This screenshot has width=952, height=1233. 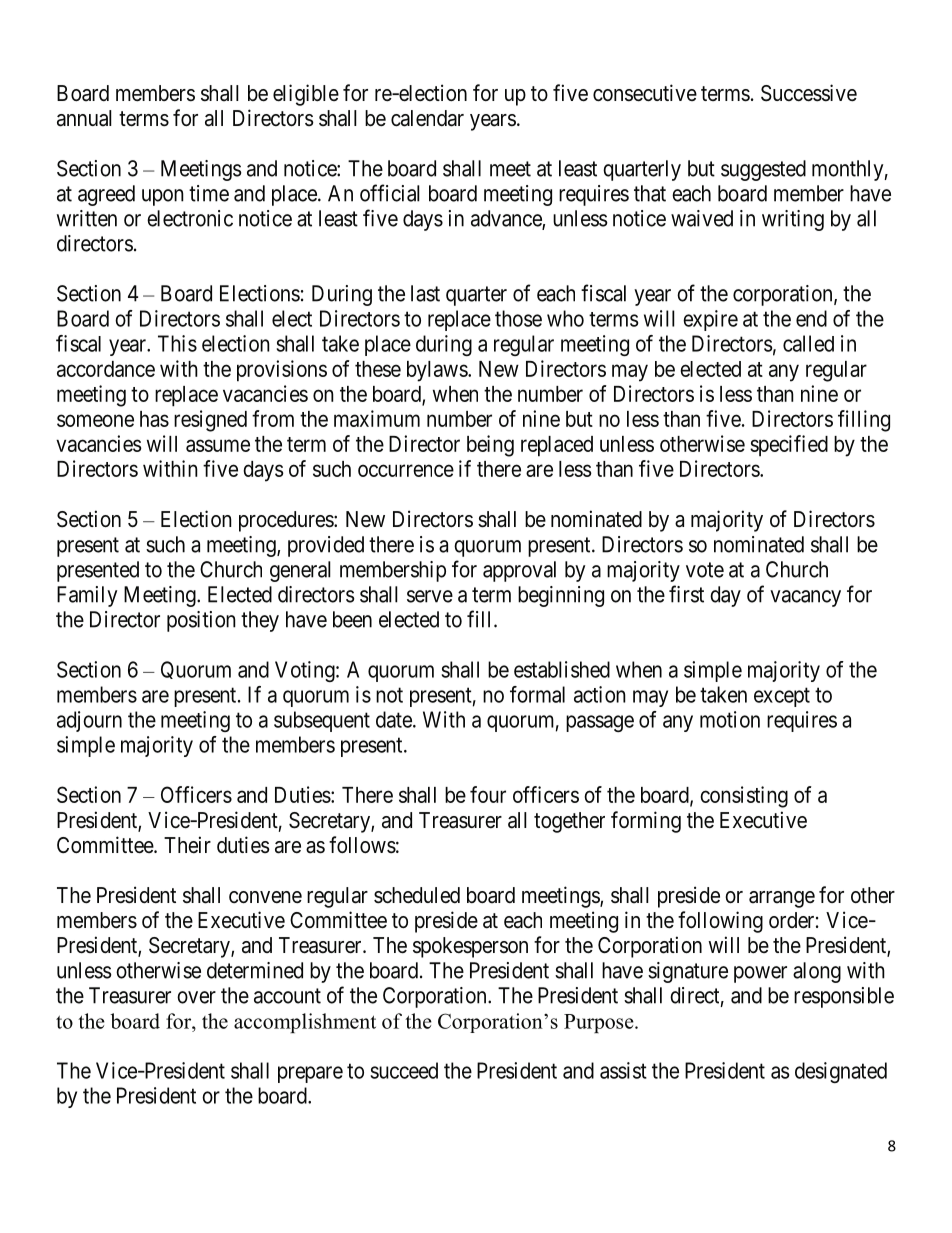 I want to click on has, so click(x=154, y=419).
